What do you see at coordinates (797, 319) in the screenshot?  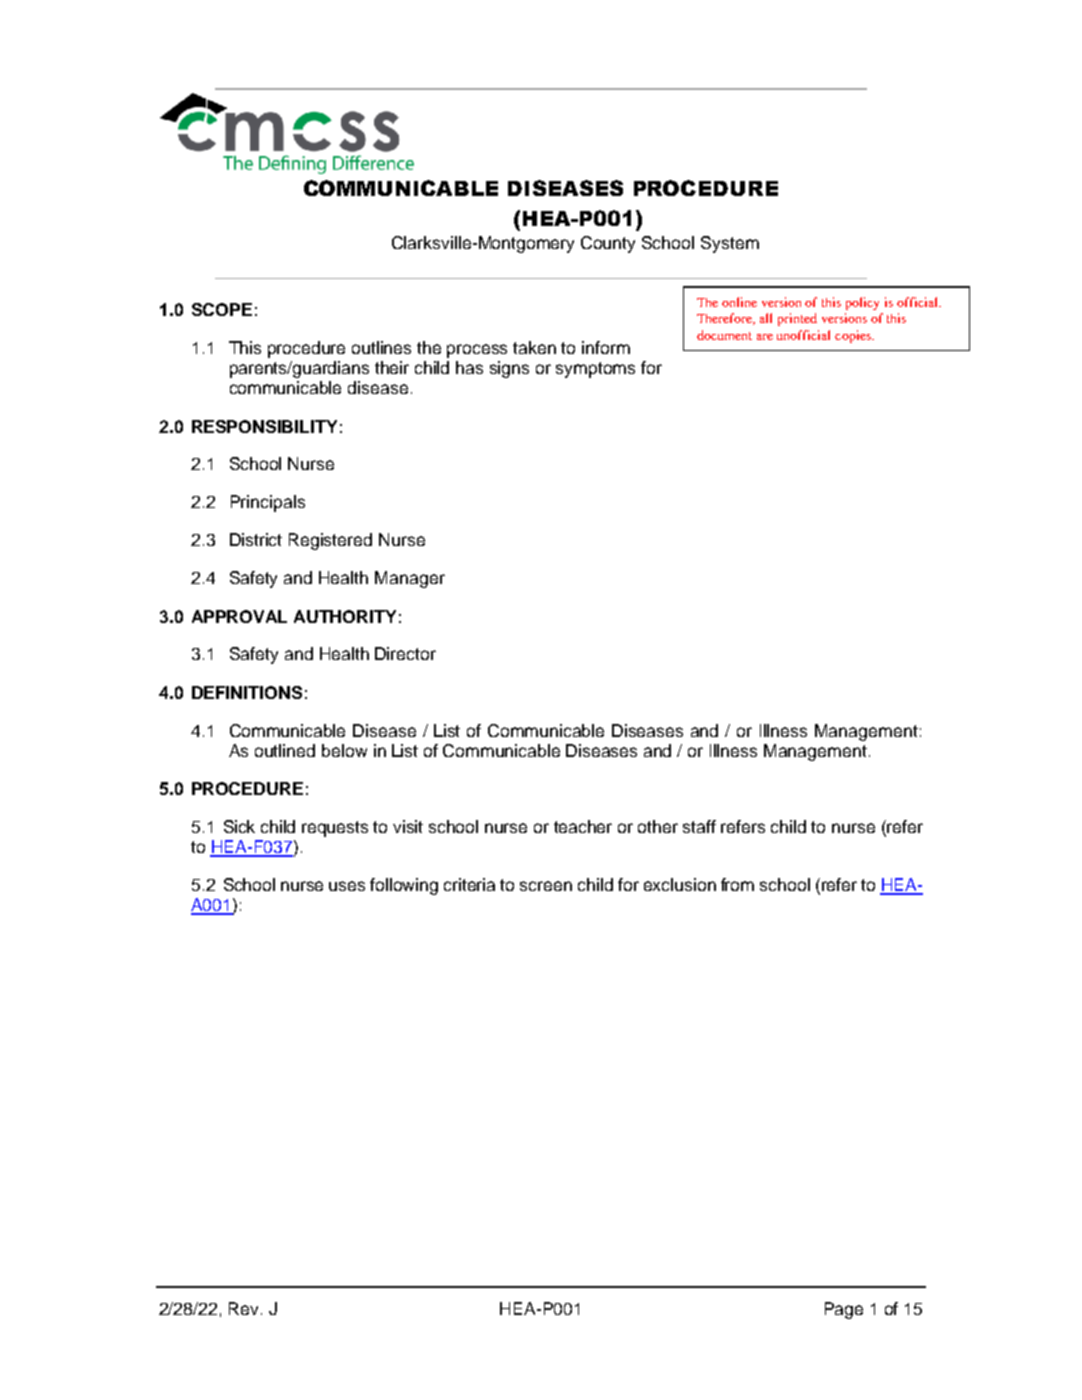 I see `printed` at bounding box center [797, 319].
